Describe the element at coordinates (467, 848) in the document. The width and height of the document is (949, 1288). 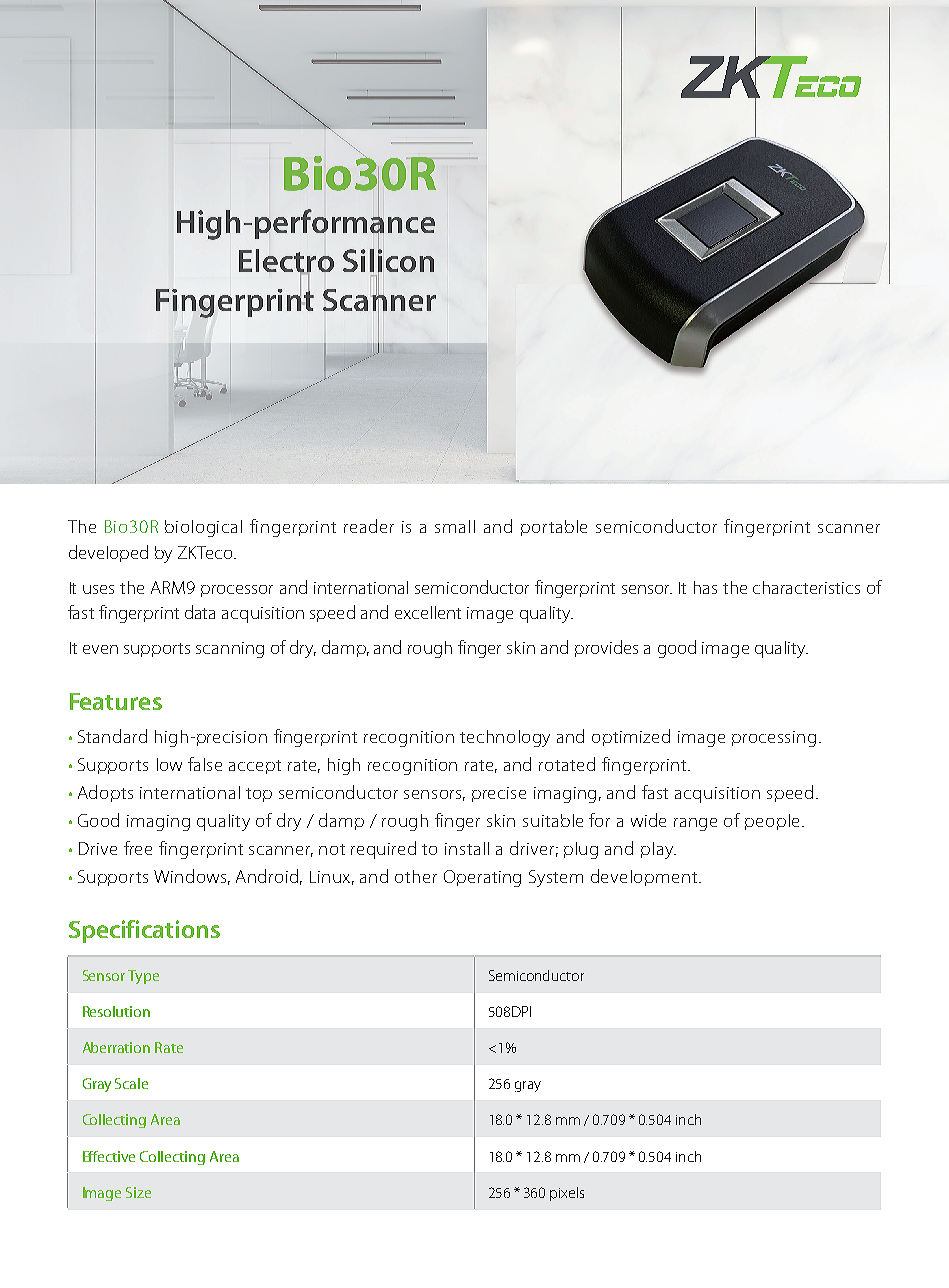
I see `install` at that location.
